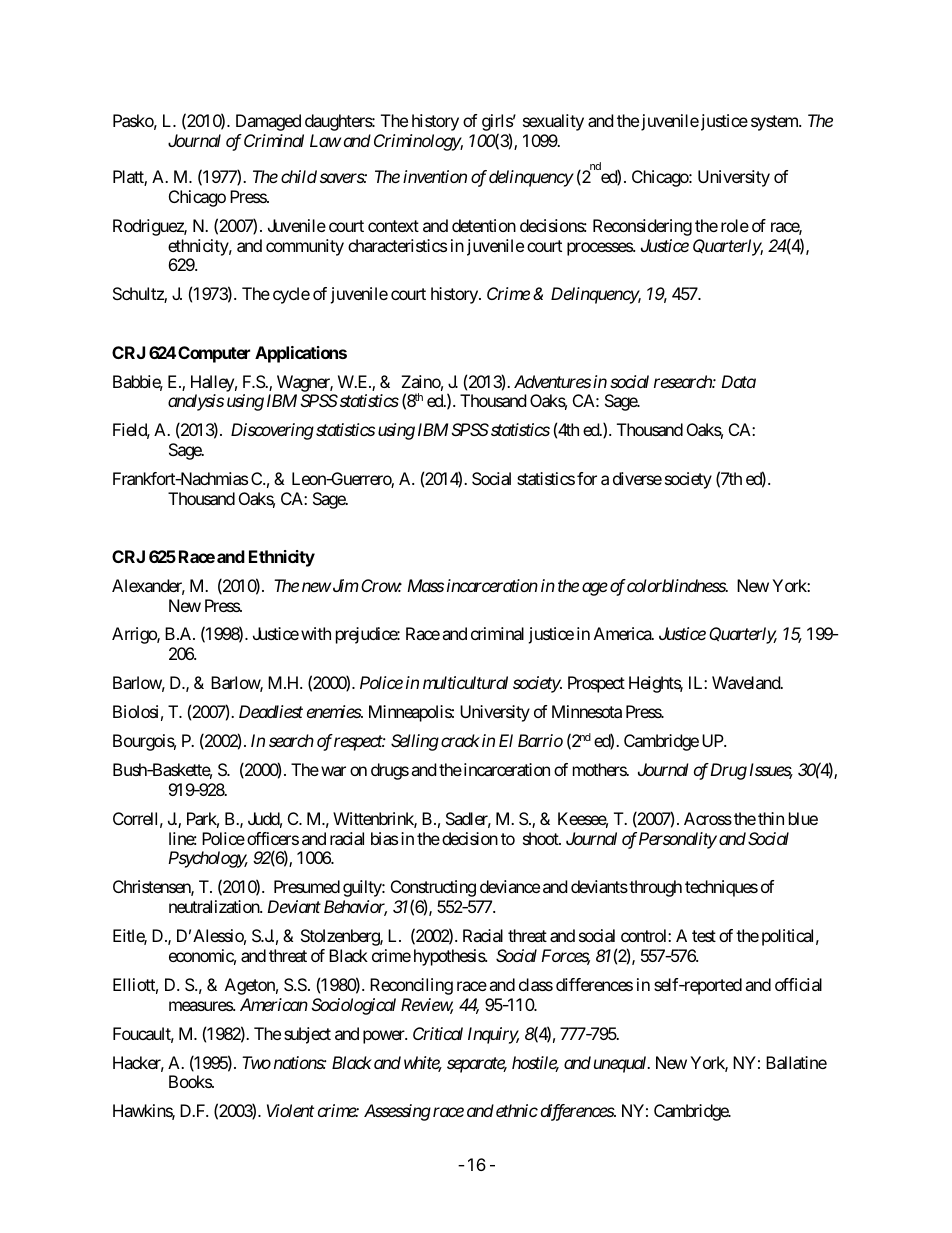 The image size is (952, 1233). Describe the element at coordinates (677, 585) in the document. I see `colorblindness` at that location.
